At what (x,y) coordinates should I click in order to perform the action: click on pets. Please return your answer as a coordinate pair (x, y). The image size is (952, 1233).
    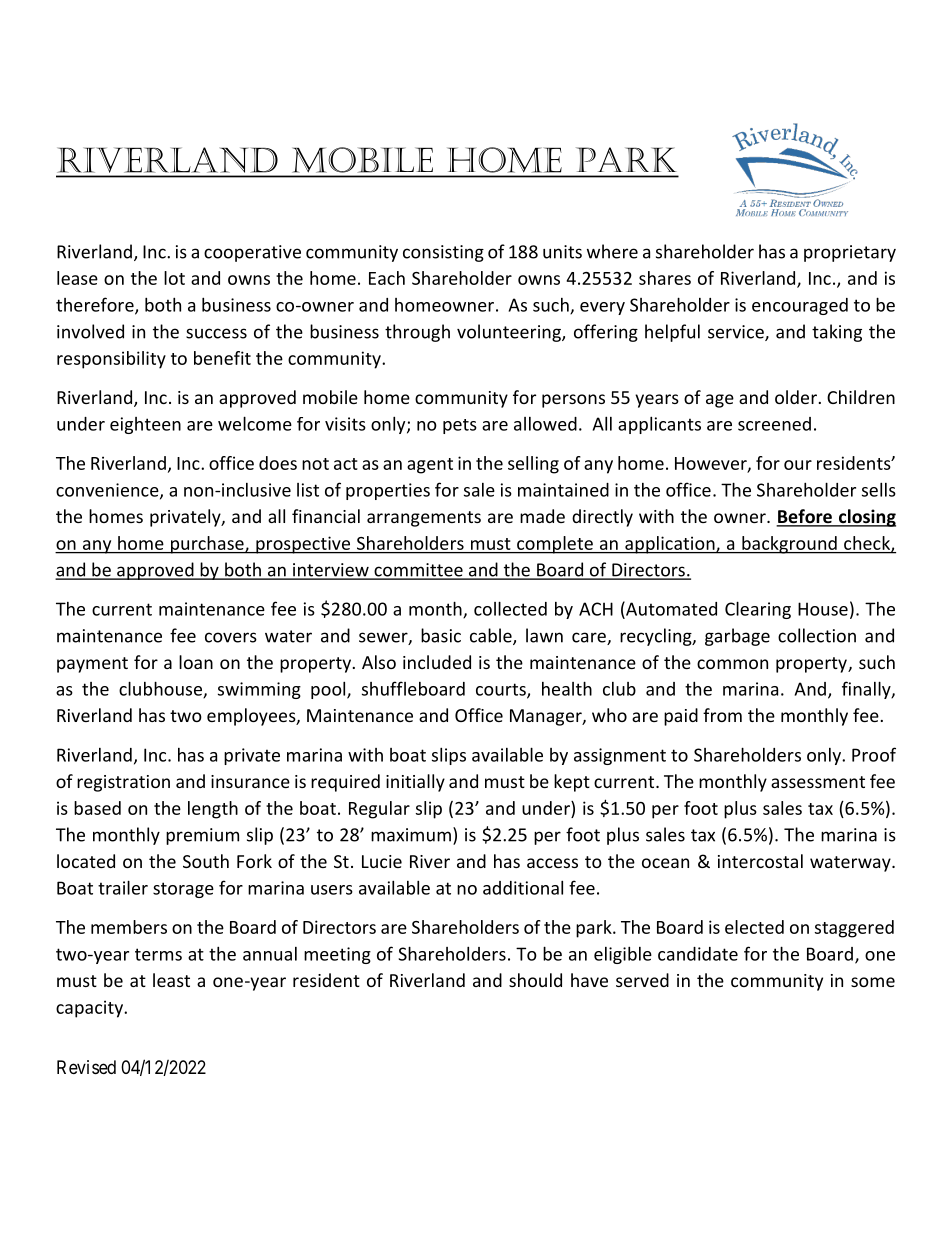
    Looking at the image, I should click on (460, 426).
